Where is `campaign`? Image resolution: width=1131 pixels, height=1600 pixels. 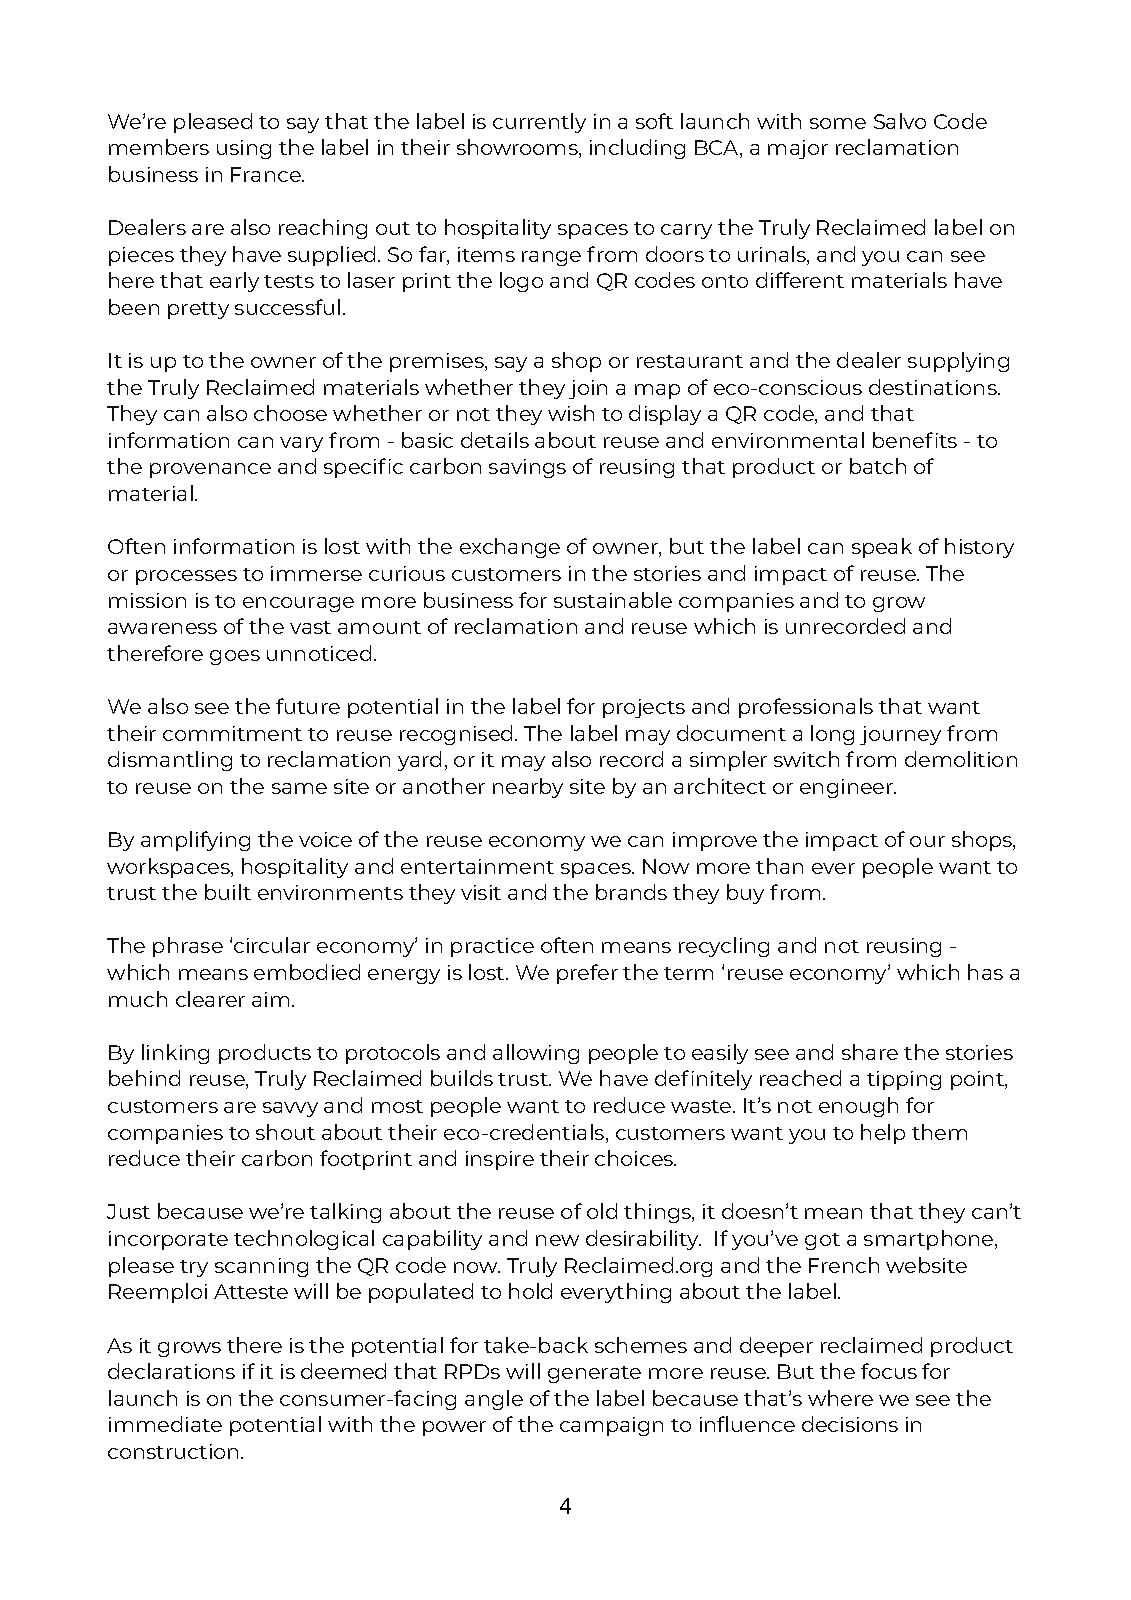
campaign is located at coordinates (611, 1426).
